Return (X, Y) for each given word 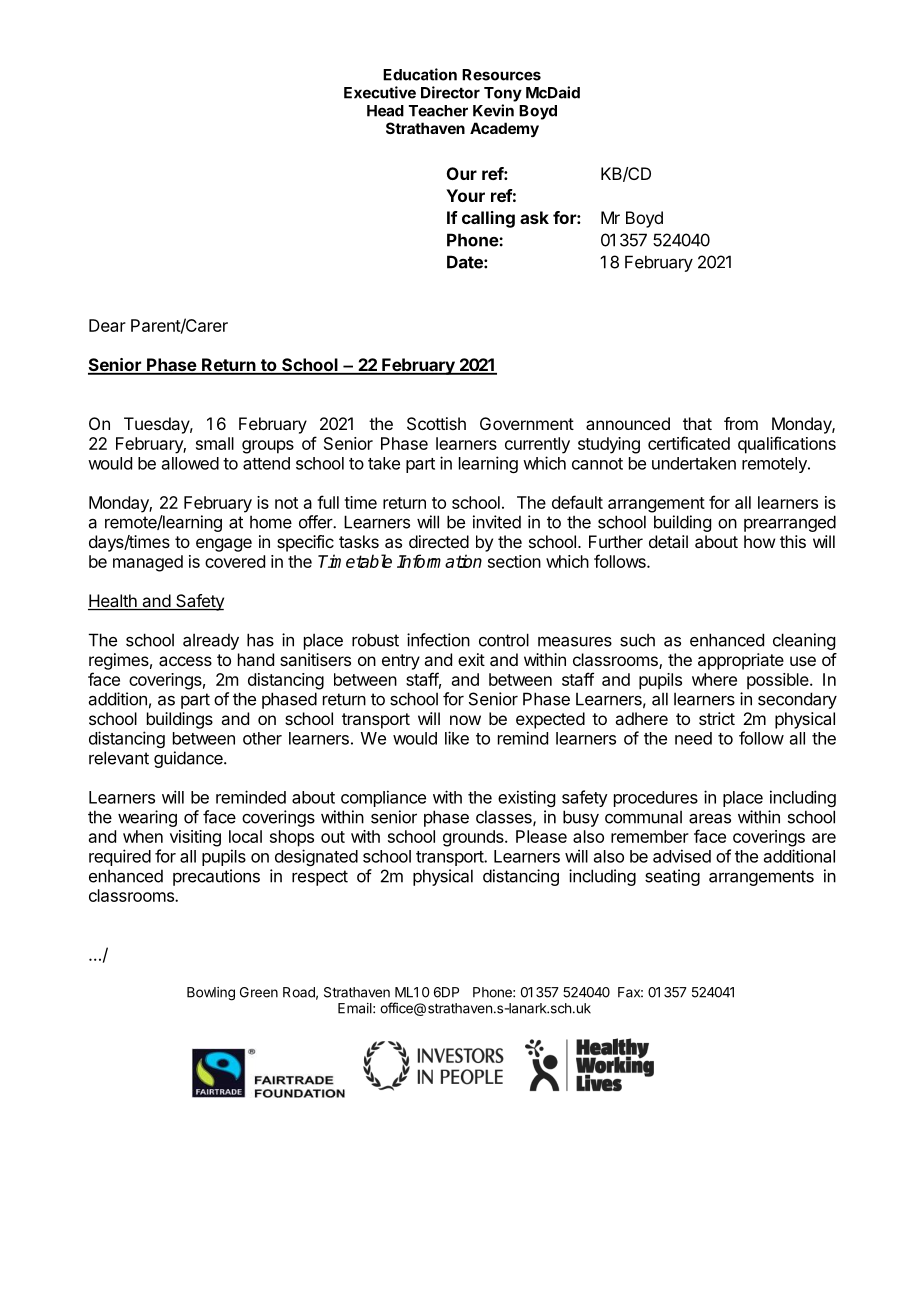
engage (224, 545)
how (759, 541)
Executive (380, 92)
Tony (503, 94)
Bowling (211, 994)
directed (439, 541)
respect (320, 878)
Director (450, 92)
